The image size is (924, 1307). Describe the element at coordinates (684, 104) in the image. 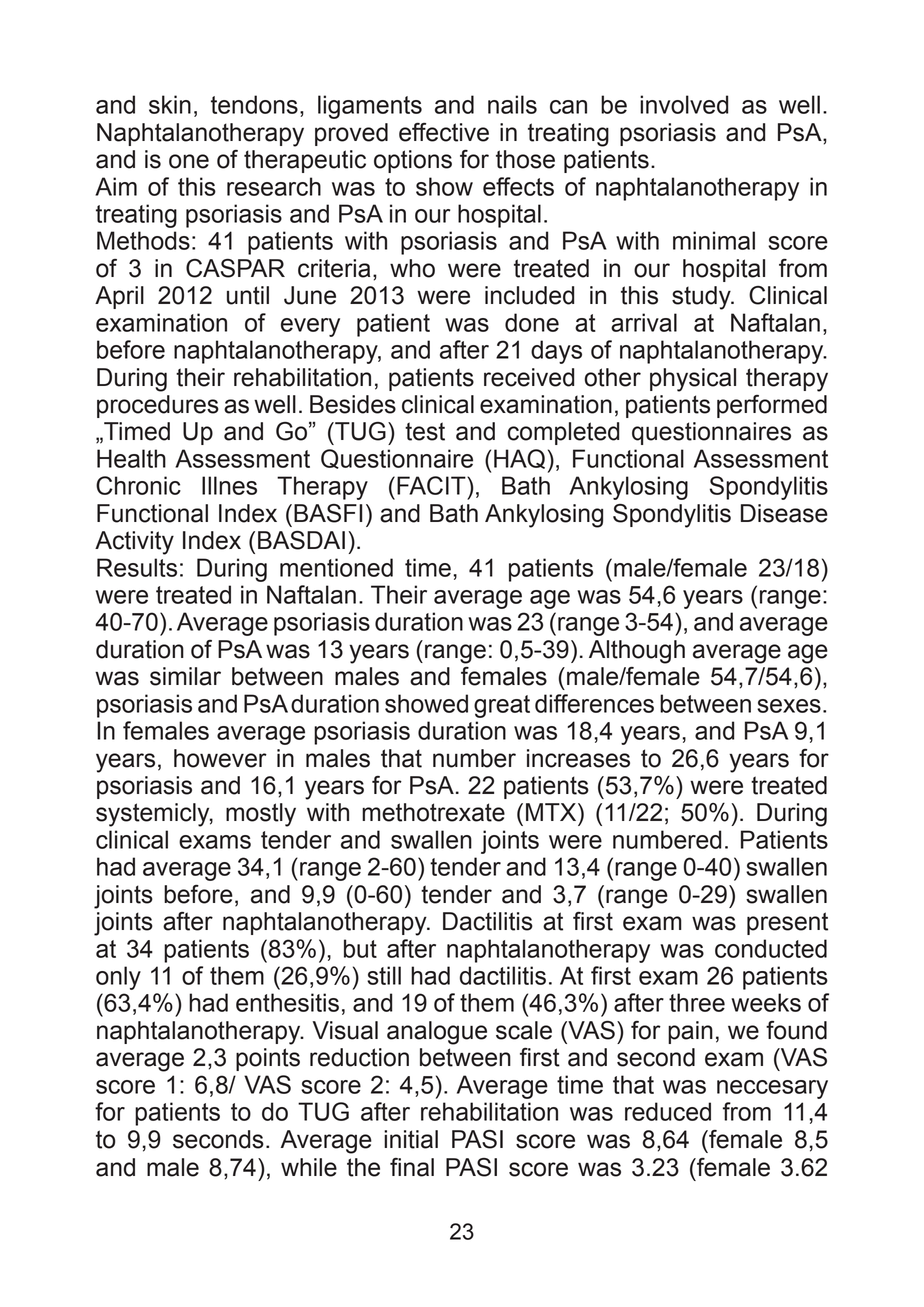

I see `involved` at that location.
